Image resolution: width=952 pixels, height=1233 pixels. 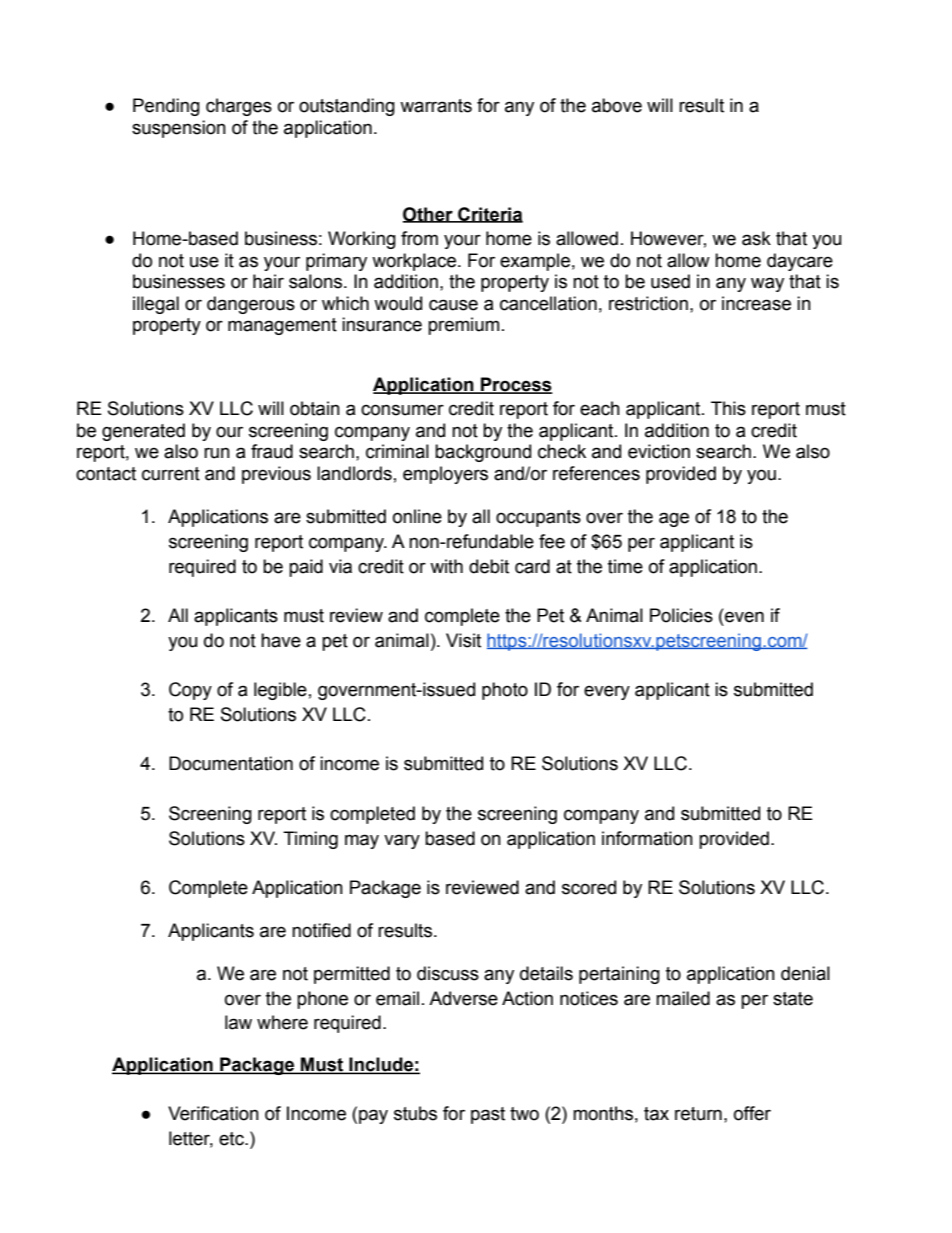 I want to click on return, so click(x=698, y=1114).
